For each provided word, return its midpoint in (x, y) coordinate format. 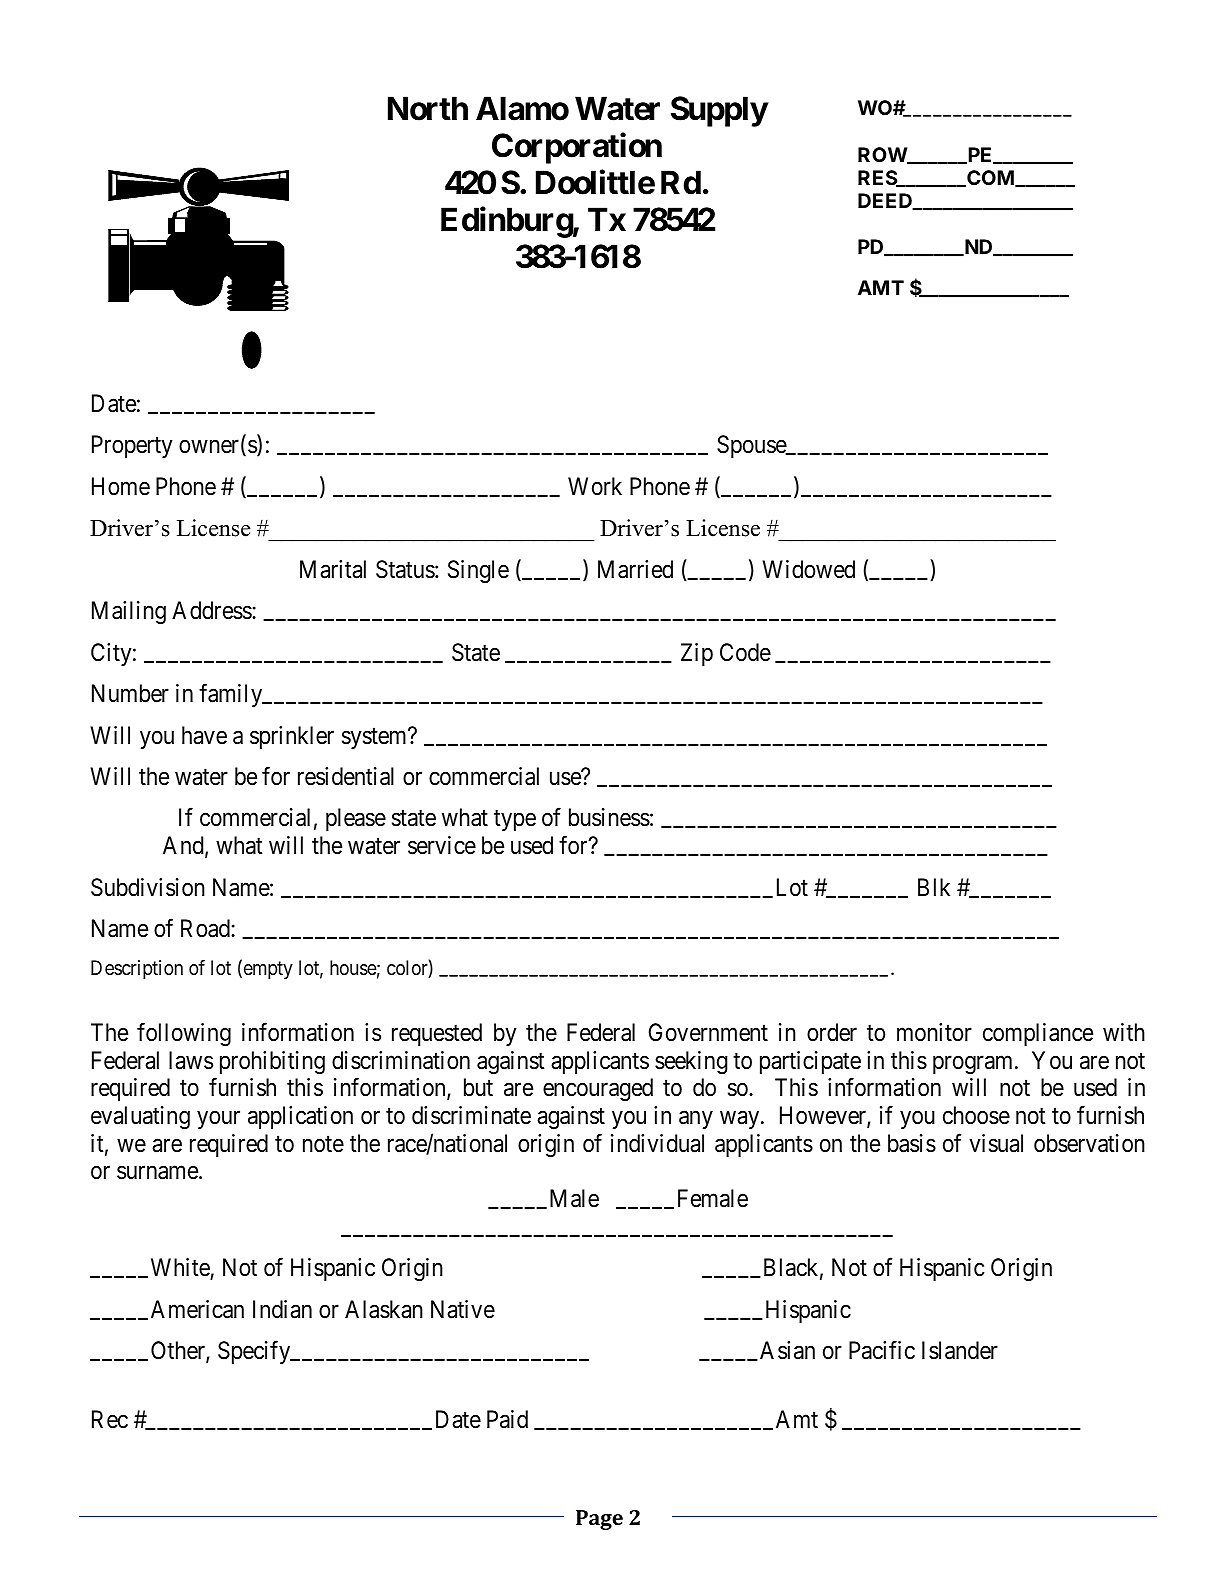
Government (708, 1032)
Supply (719, 111)
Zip (697, 654)
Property (132, 446)
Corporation (577, 148)
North (428, 108)
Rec (110, 1419)
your (218, 1120)
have (204, 735)
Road (206, 928)
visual (996, 1143)
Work (595, 486)
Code (745, 652)
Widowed (808, 569)
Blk (934, 887)
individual (657, 1143)
